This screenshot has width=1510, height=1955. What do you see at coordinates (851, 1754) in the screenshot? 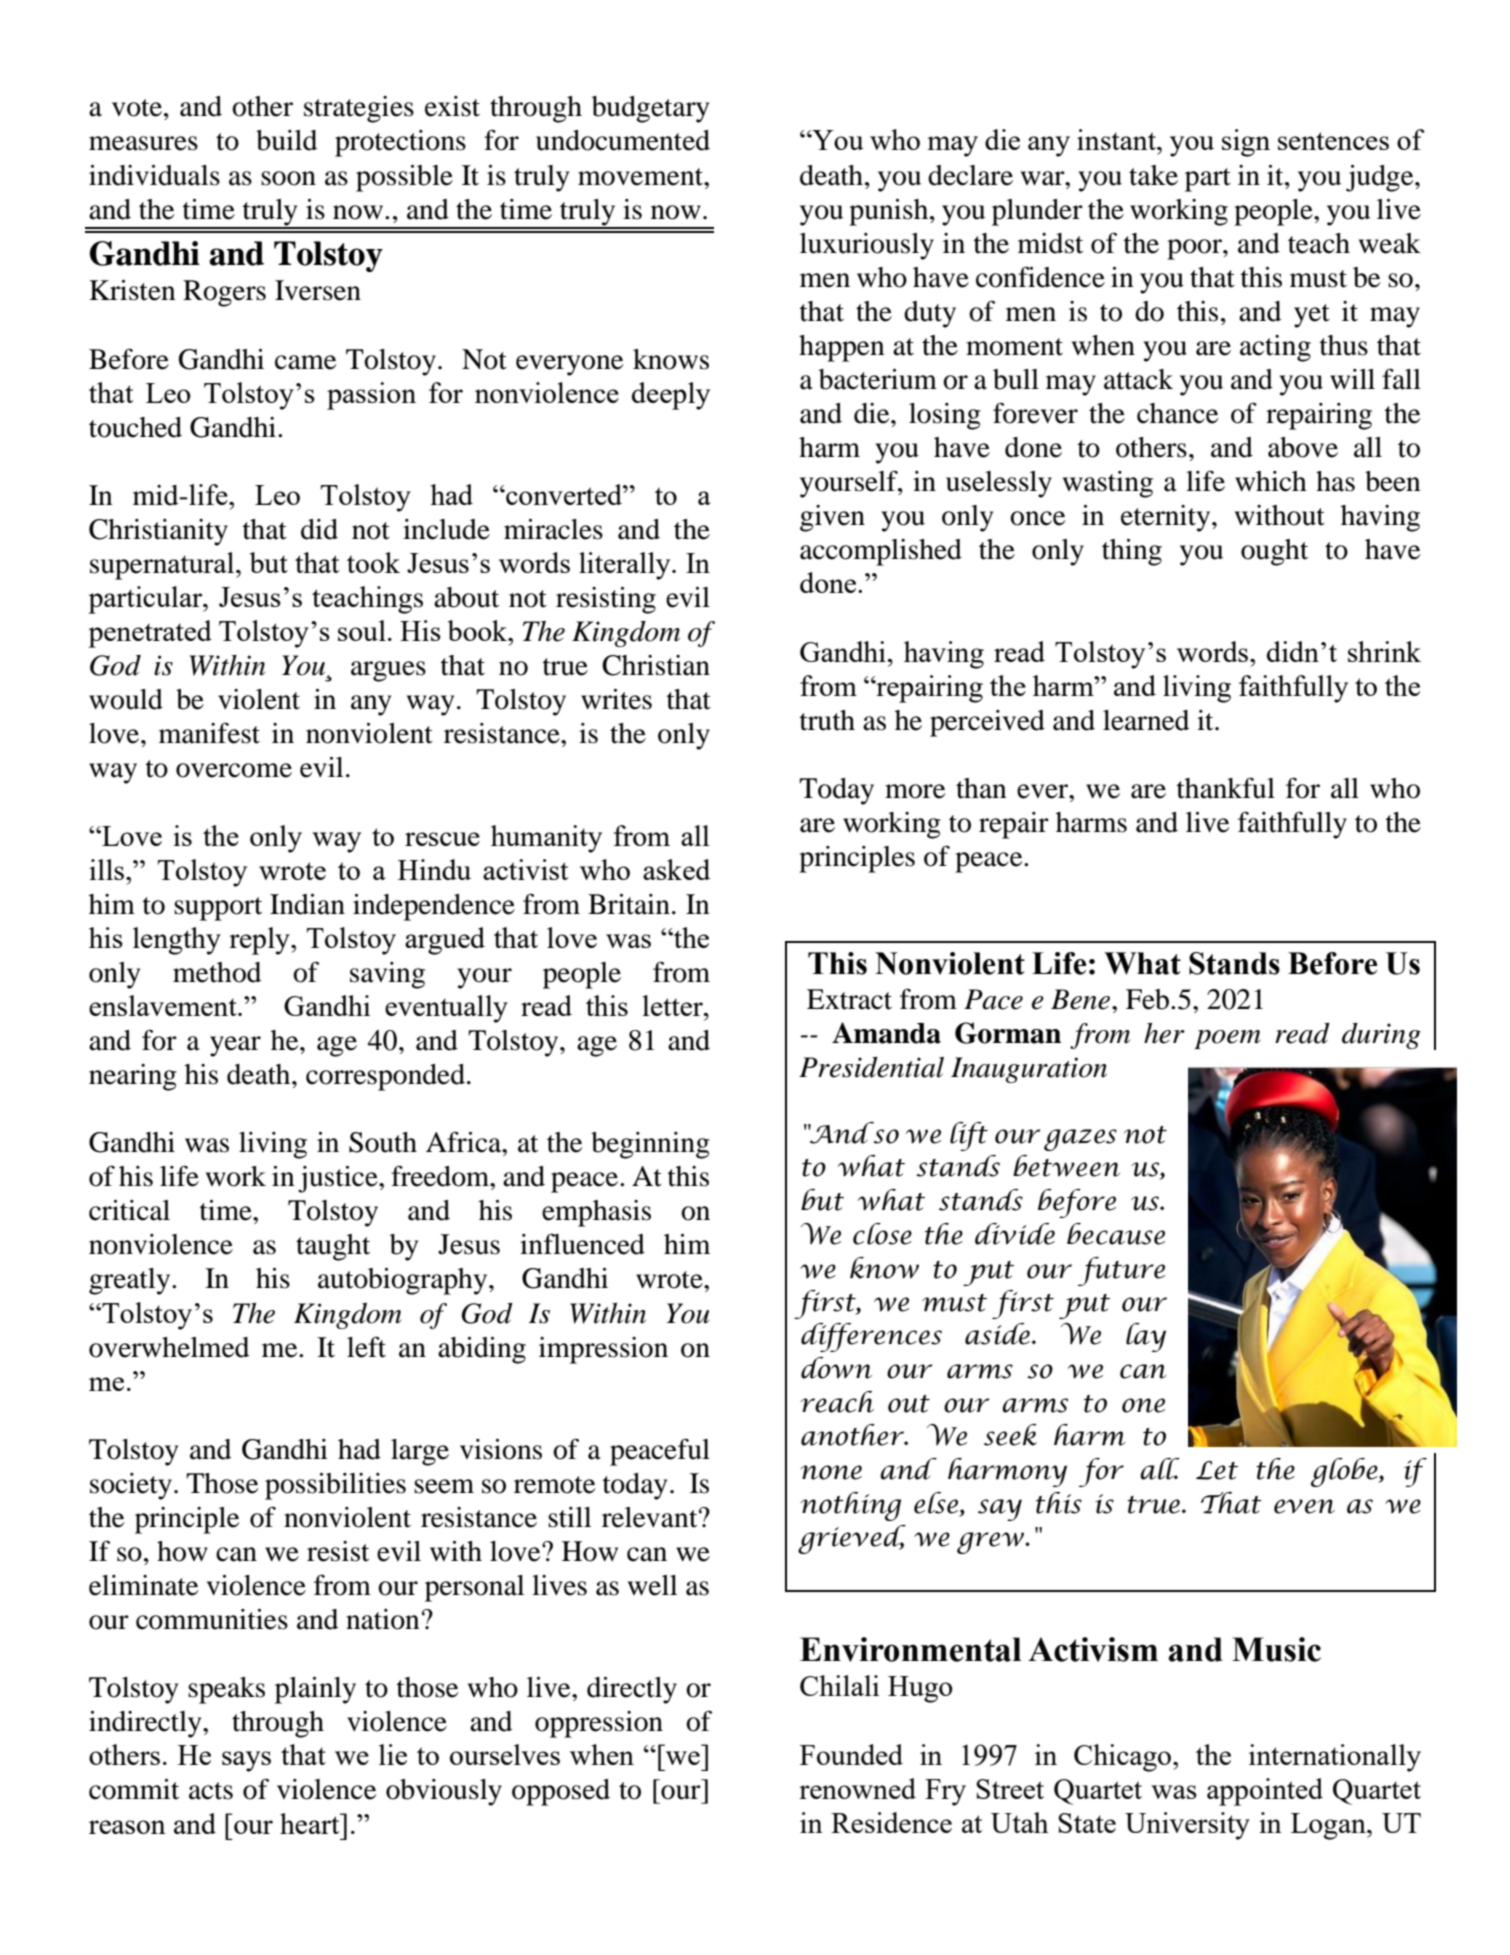
I see `Founded` at bounding box center [851, 1754].
